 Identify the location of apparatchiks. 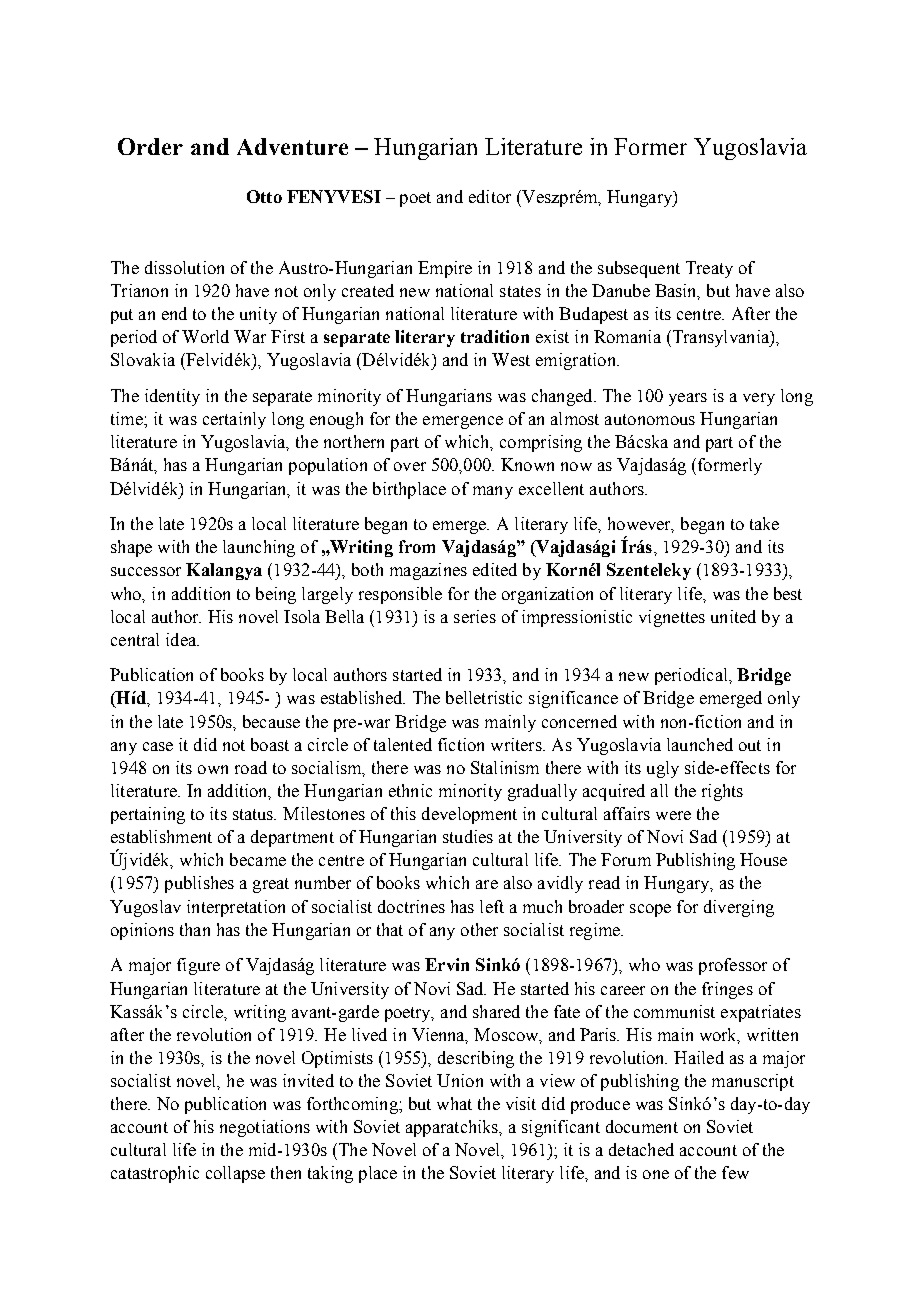
(453, 1128).
